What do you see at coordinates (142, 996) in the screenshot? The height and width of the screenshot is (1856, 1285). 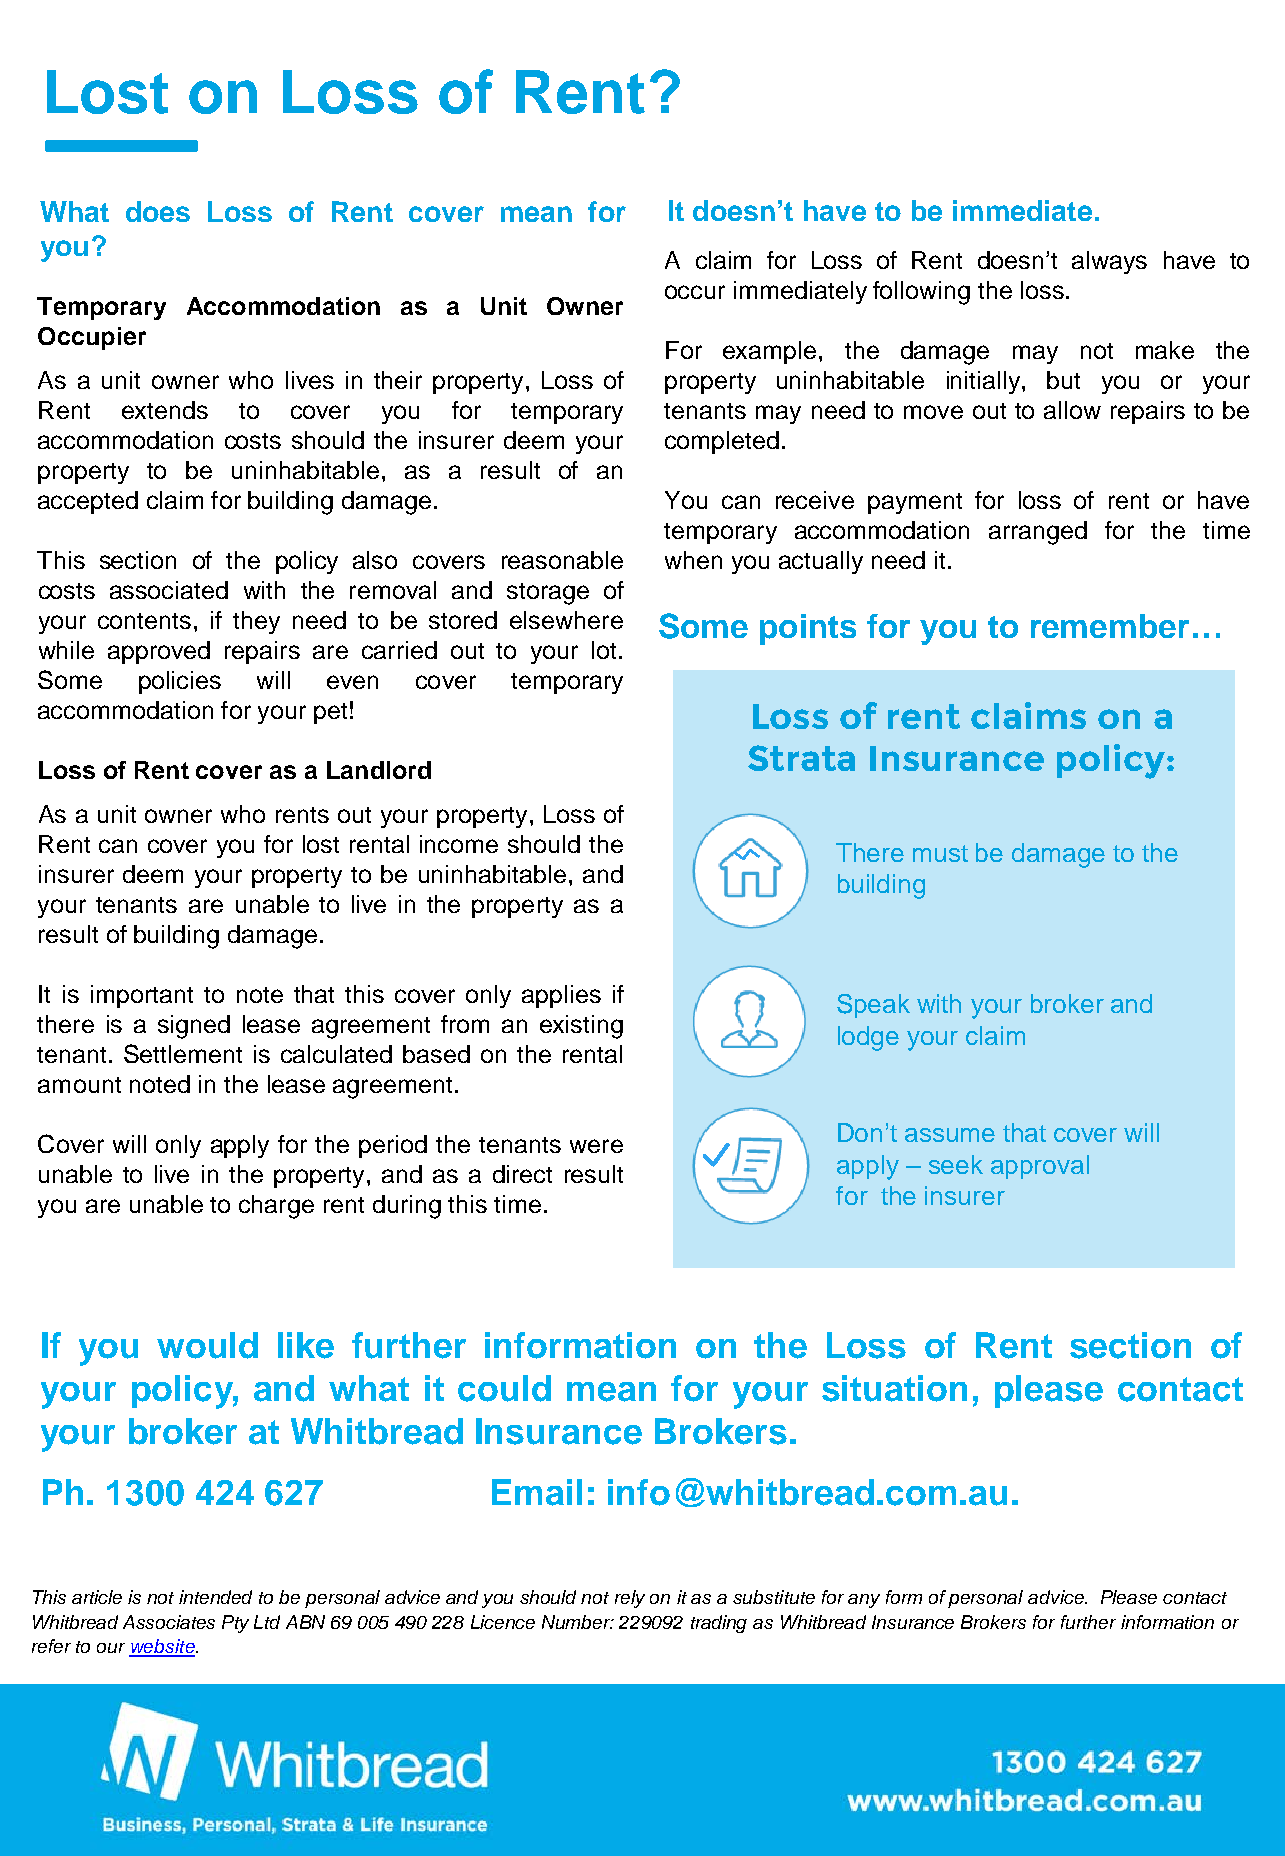 I see `important` at bounding box center [142, 996].
